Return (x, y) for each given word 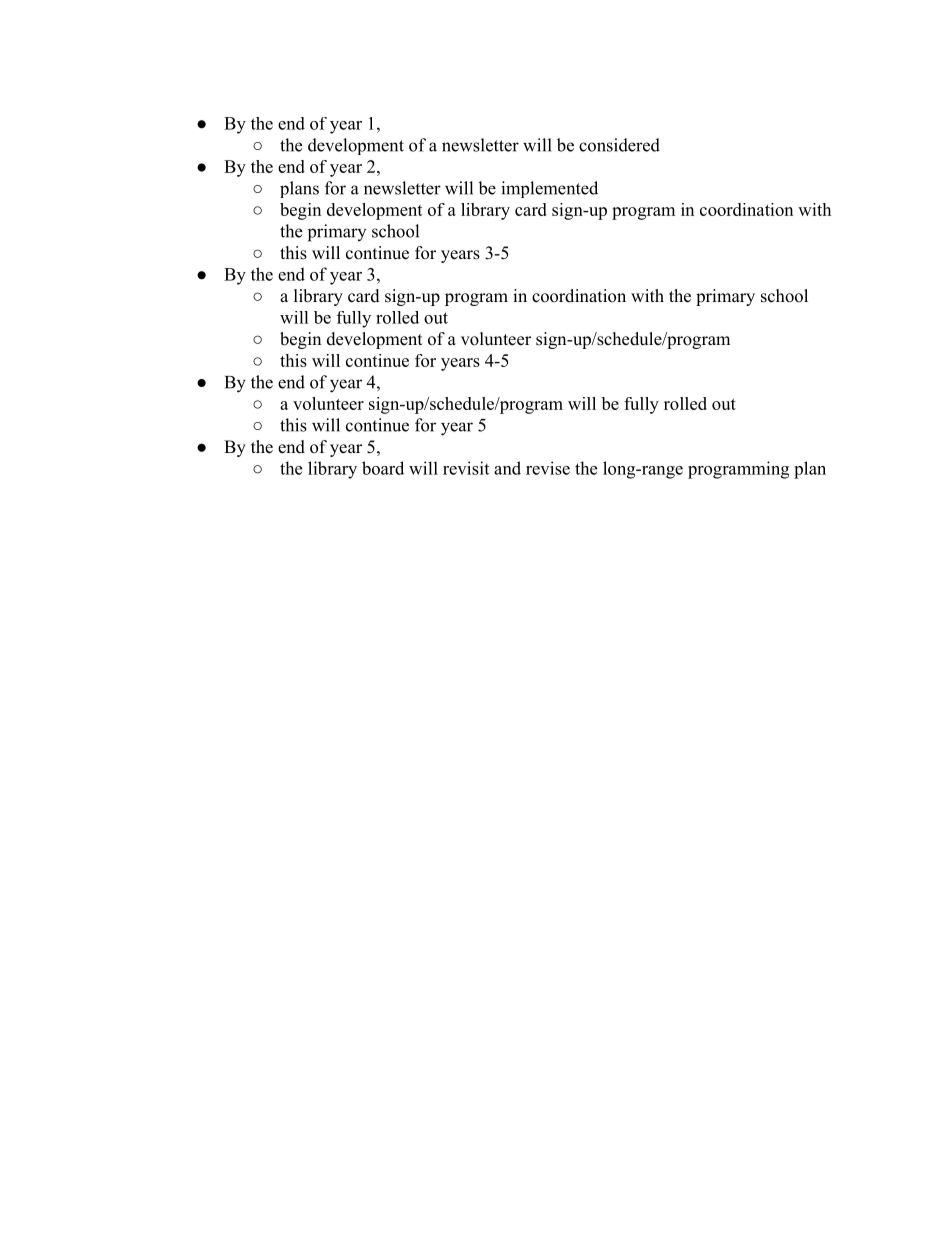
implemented (549, 189)
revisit (466, 468)
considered (619, 145)
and (507, 468)
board (383, 468)
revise (548, 468)
